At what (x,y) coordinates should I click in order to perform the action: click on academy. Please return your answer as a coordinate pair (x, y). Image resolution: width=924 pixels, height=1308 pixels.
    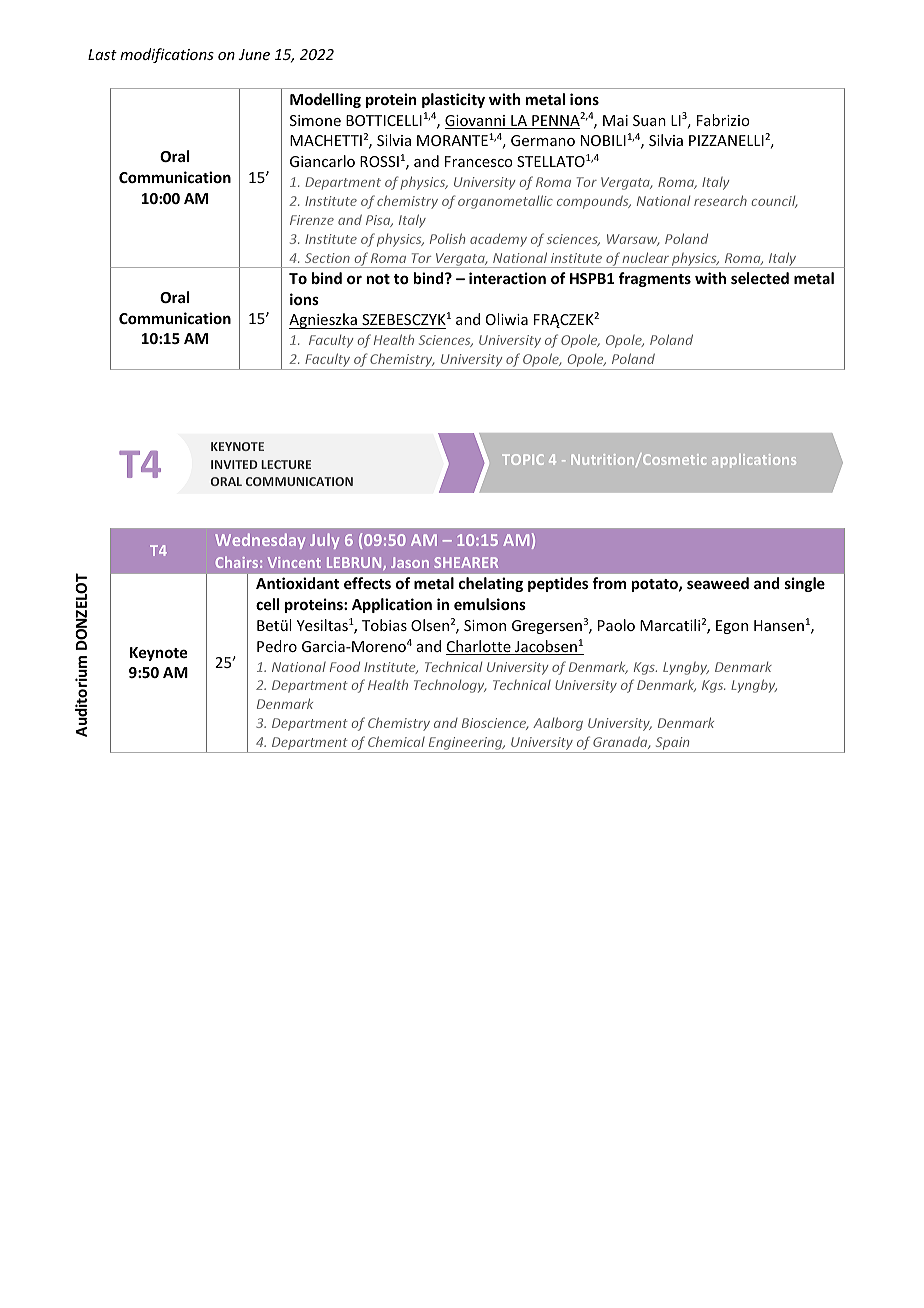
    Looking at the image, I should click on (498, 240).
